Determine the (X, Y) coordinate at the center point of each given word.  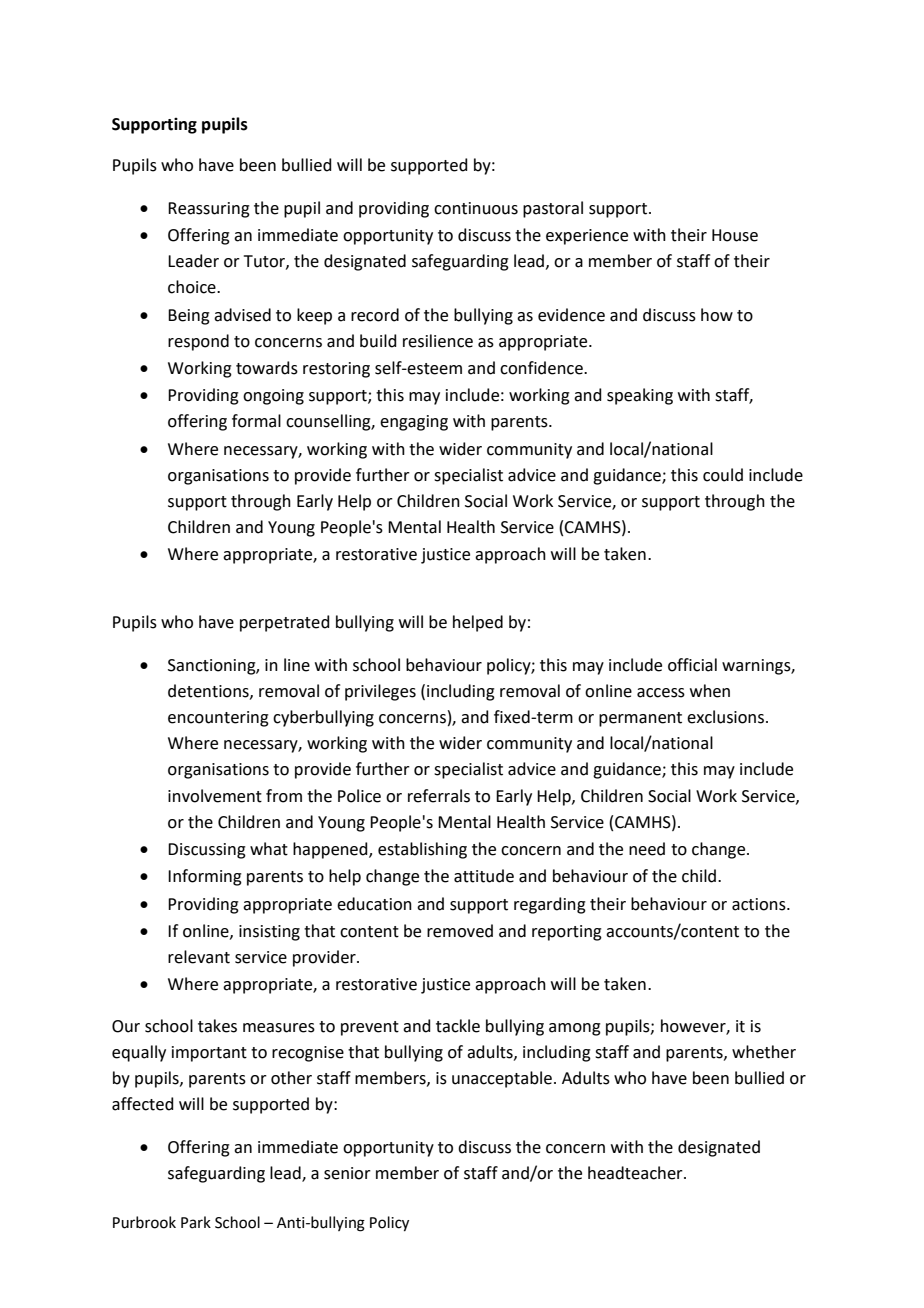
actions (760, 904)
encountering (218, 719)
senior (347, 1173)
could (723, 475)
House (735, 235)
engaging (414, 423)
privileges (380, 692)
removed (460, 931)
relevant (199, 957)
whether (764, 1052)
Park (196, 1222)
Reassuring (209, 210)
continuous (476, 208)
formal (256, 421)
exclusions (725, 717)
